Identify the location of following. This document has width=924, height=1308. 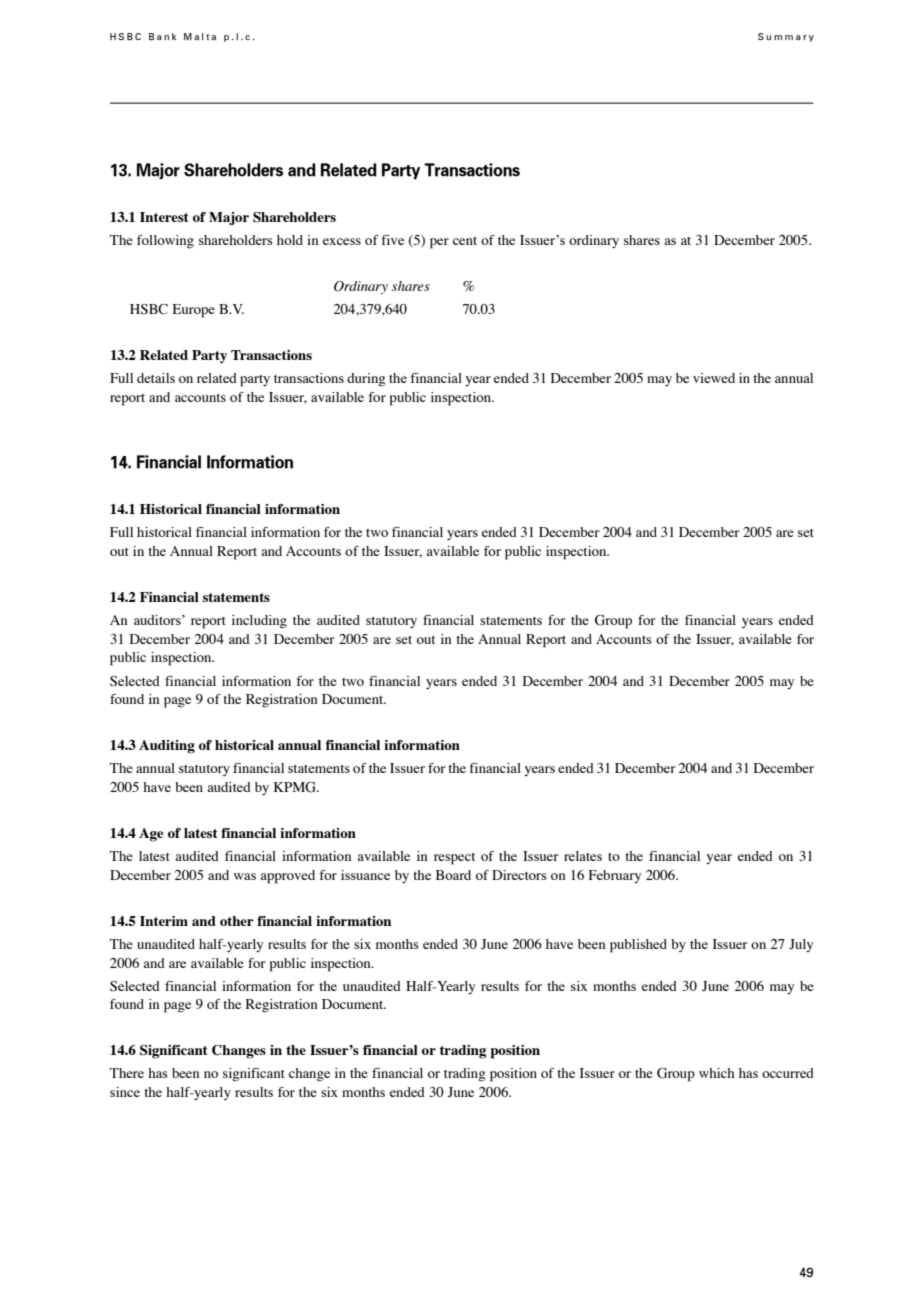
(165, 242).
